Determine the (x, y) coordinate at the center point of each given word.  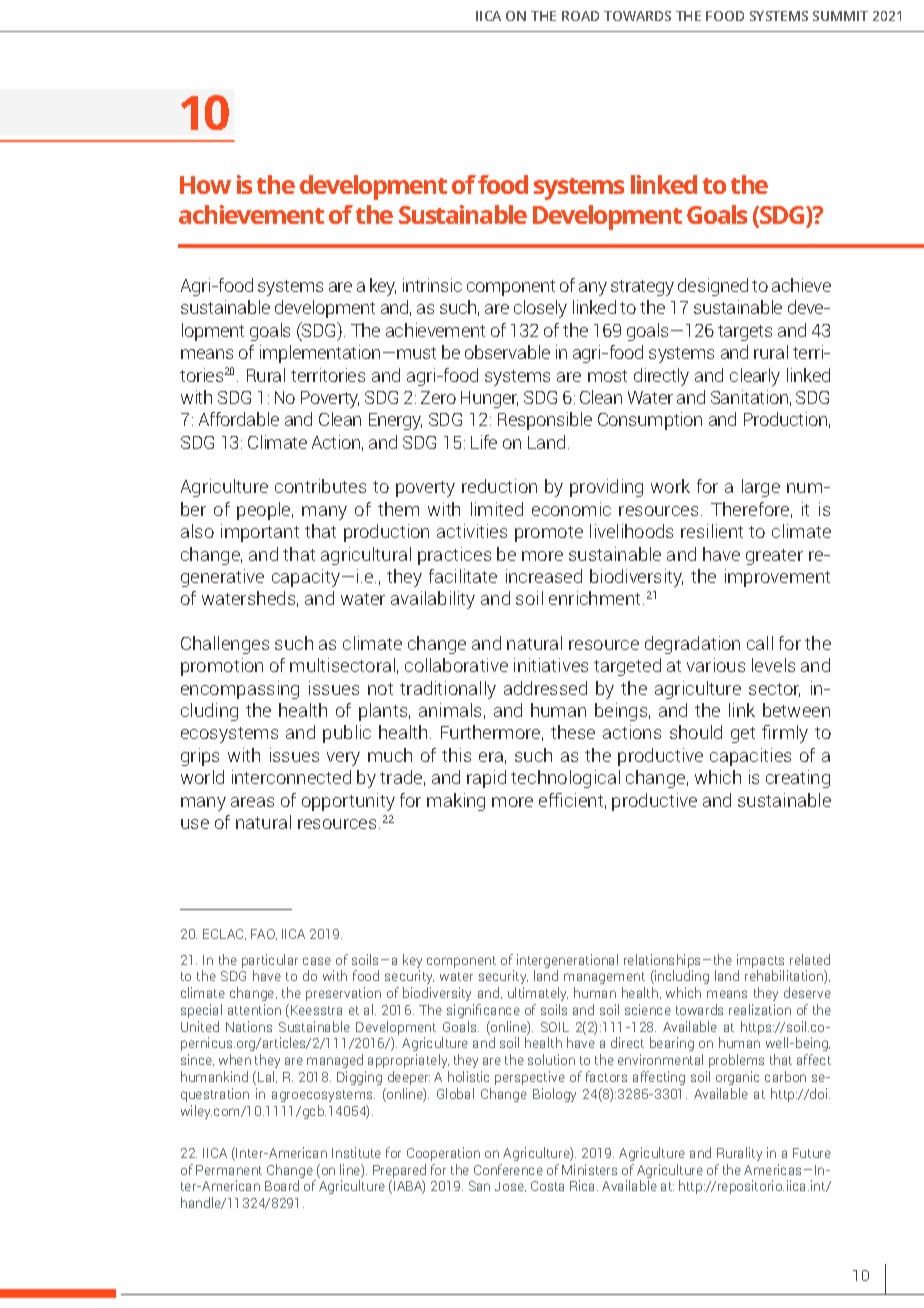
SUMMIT (840, 16)
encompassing (240, 690)
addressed (545, 688)
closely (540, 309)
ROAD (580, 16)
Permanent (229, 1170)
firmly (785, 734)
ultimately (538, 994)
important (260, 533)
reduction (499, 486)
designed (713, 287)
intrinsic (432, 285)
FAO (264, 934)
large (761, 488)
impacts (760, 961)
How (205, 185)
